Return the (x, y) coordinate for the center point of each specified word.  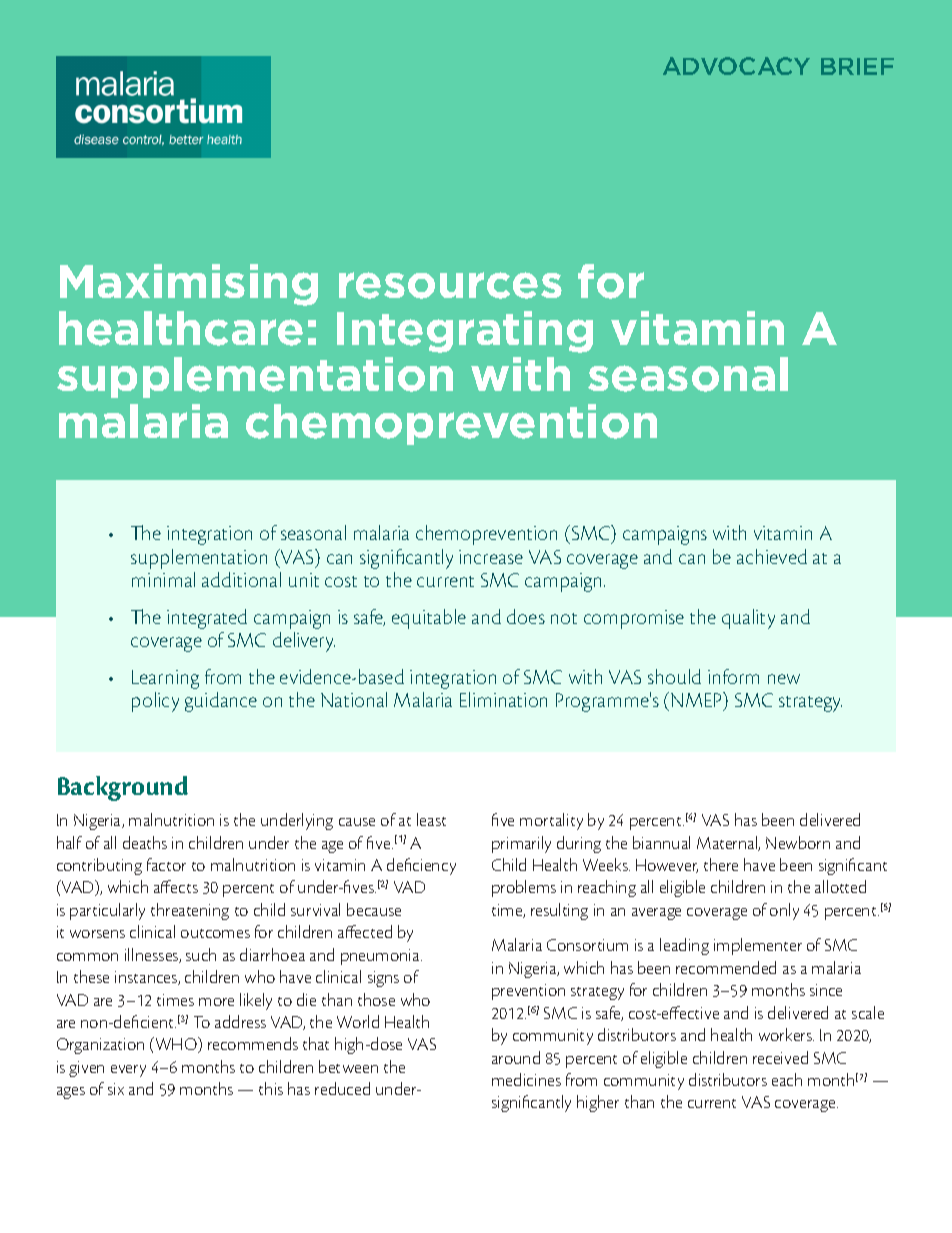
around (516, 1057)
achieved (772, 556)
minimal (163, 579)
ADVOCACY (736, 66)
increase (491, 557)
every (128, 1071)
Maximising (189, 285)
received (780, 1057)
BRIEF (857, 66)
